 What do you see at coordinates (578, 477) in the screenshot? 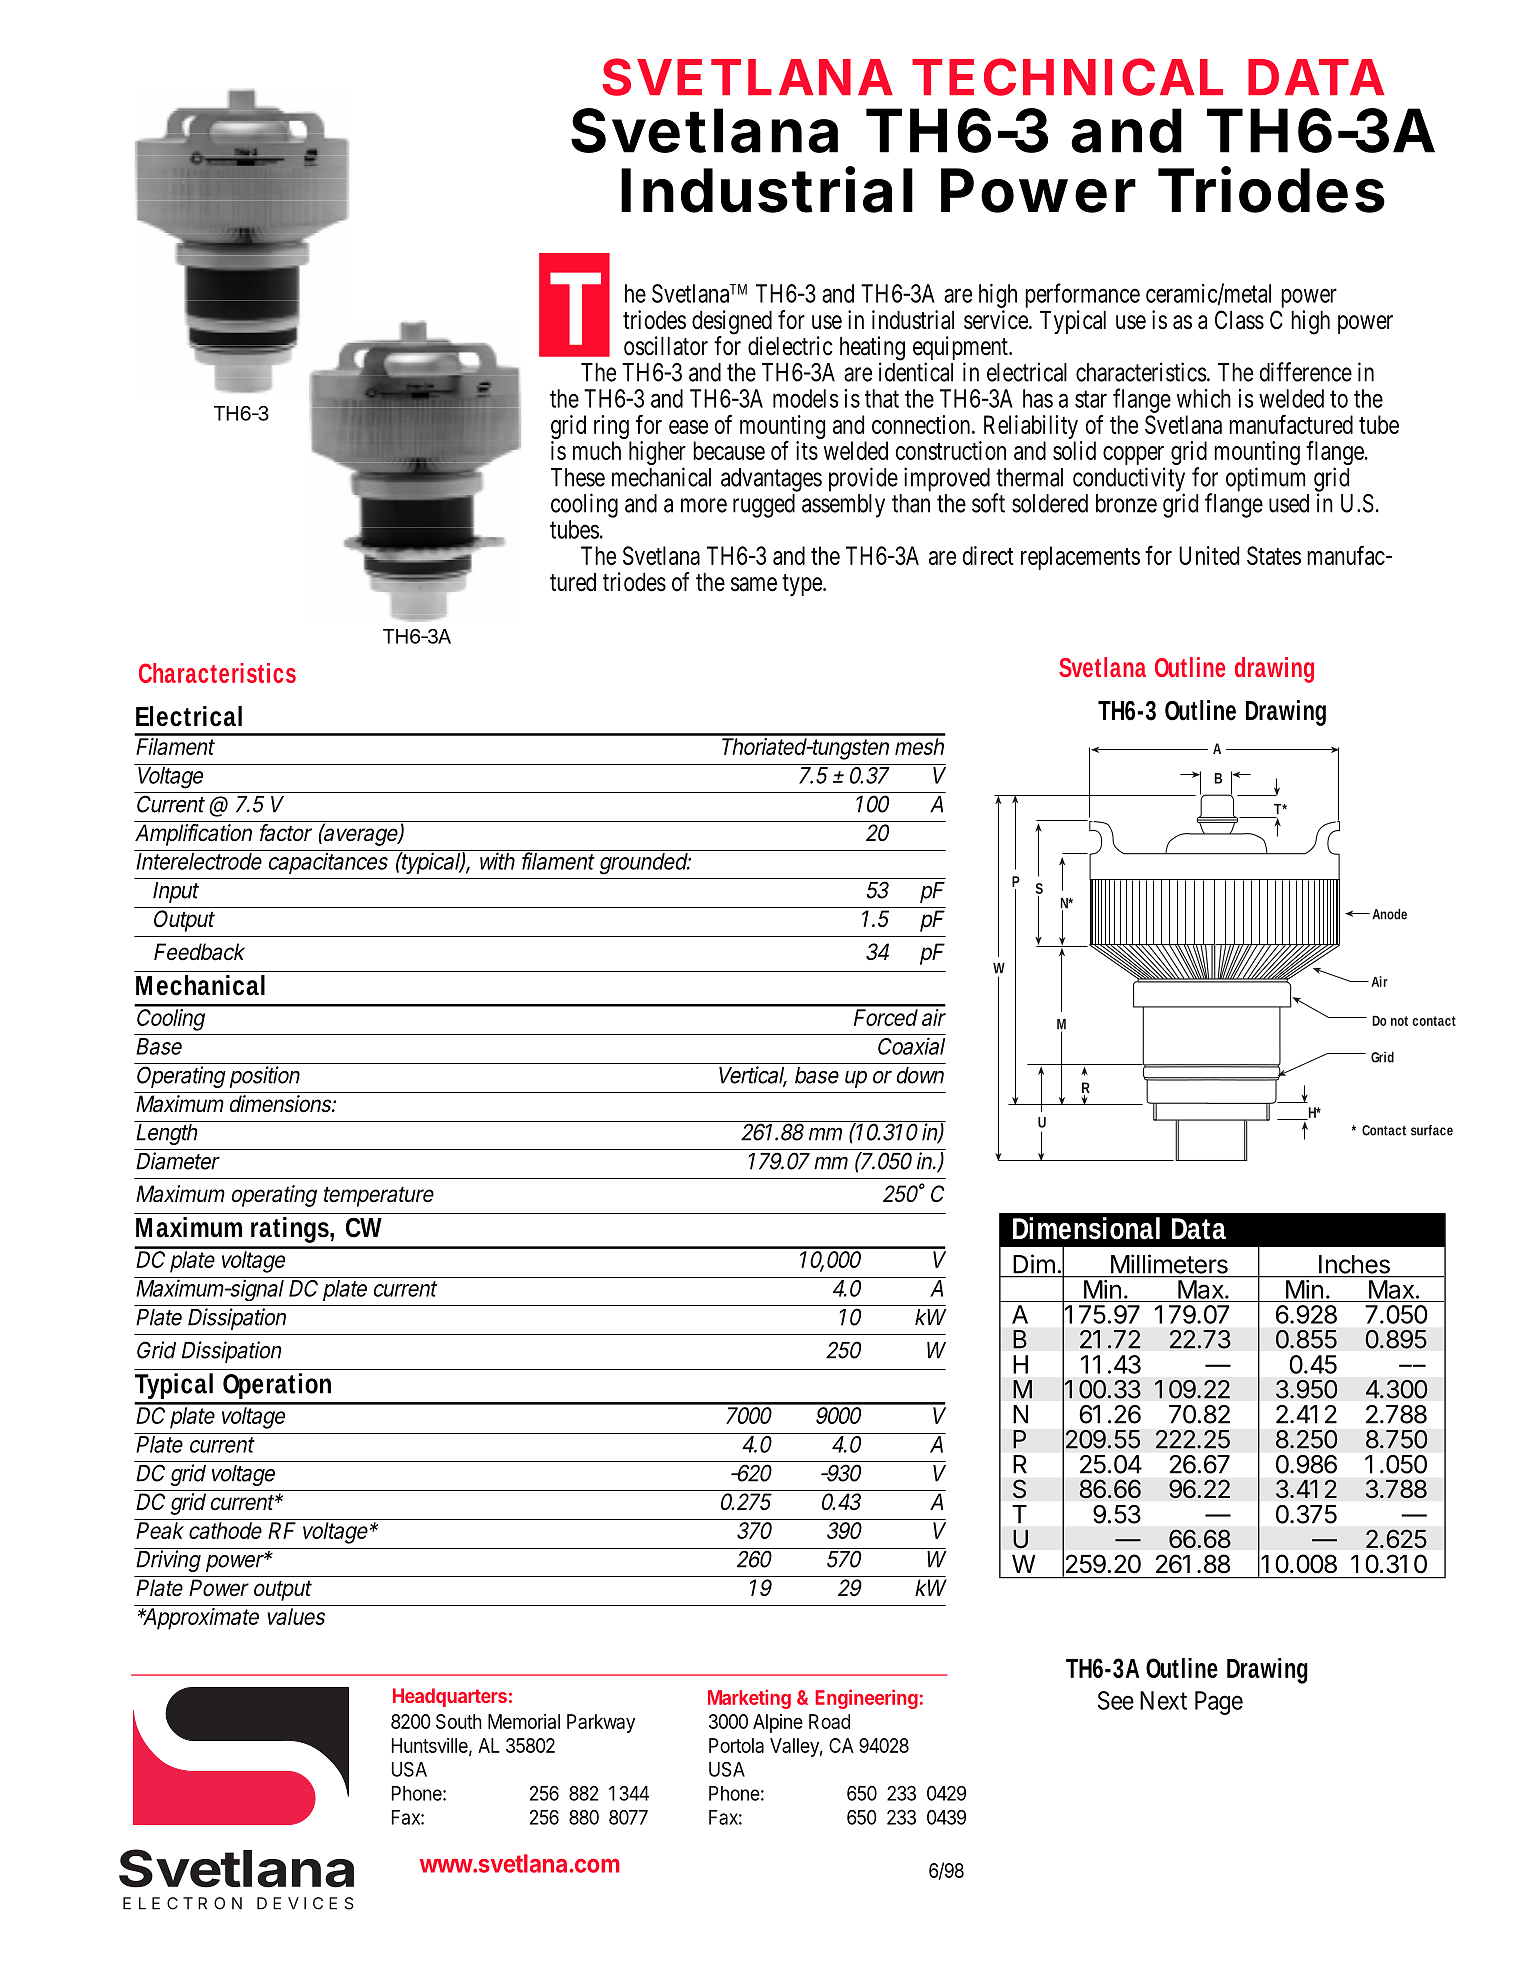
I see `These` at bounding box center [578, 477].
